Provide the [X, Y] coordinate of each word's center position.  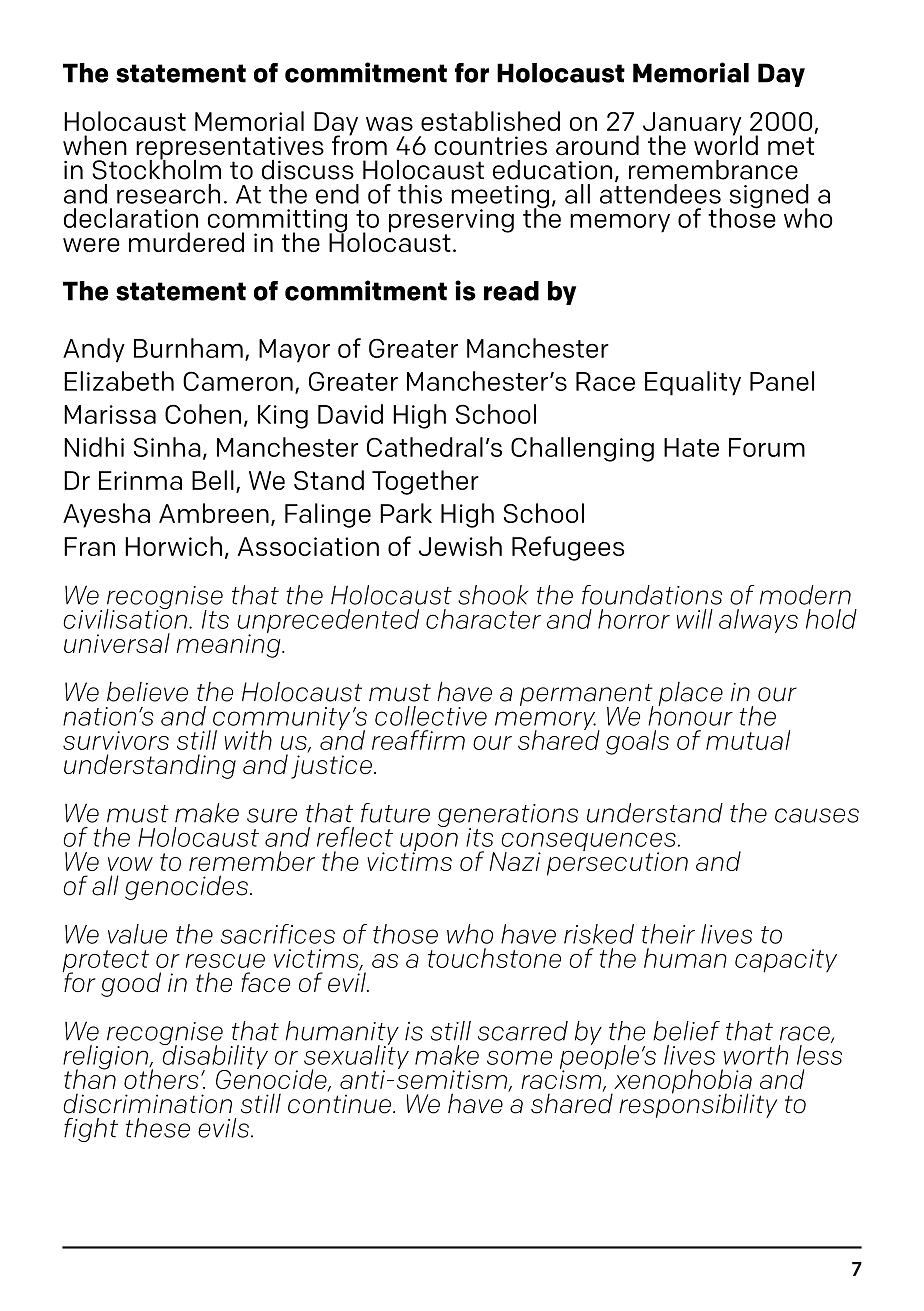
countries [490, 145]
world [726, 144]
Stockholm [156, 168]
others [161, 1078]
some [519, 1057]
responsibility [698, 1104]
